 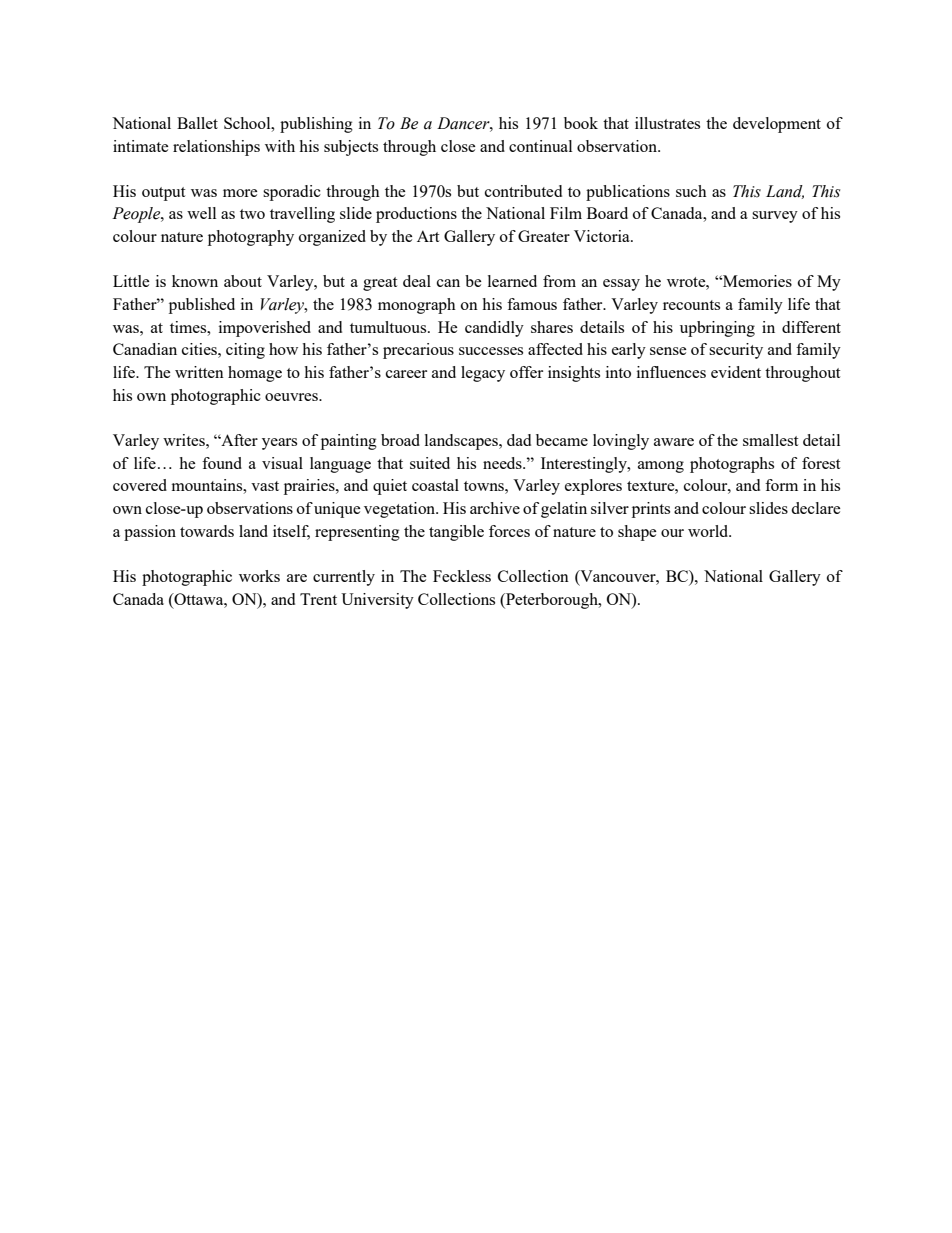 I want to click on years, so click(x=279, y=444).
